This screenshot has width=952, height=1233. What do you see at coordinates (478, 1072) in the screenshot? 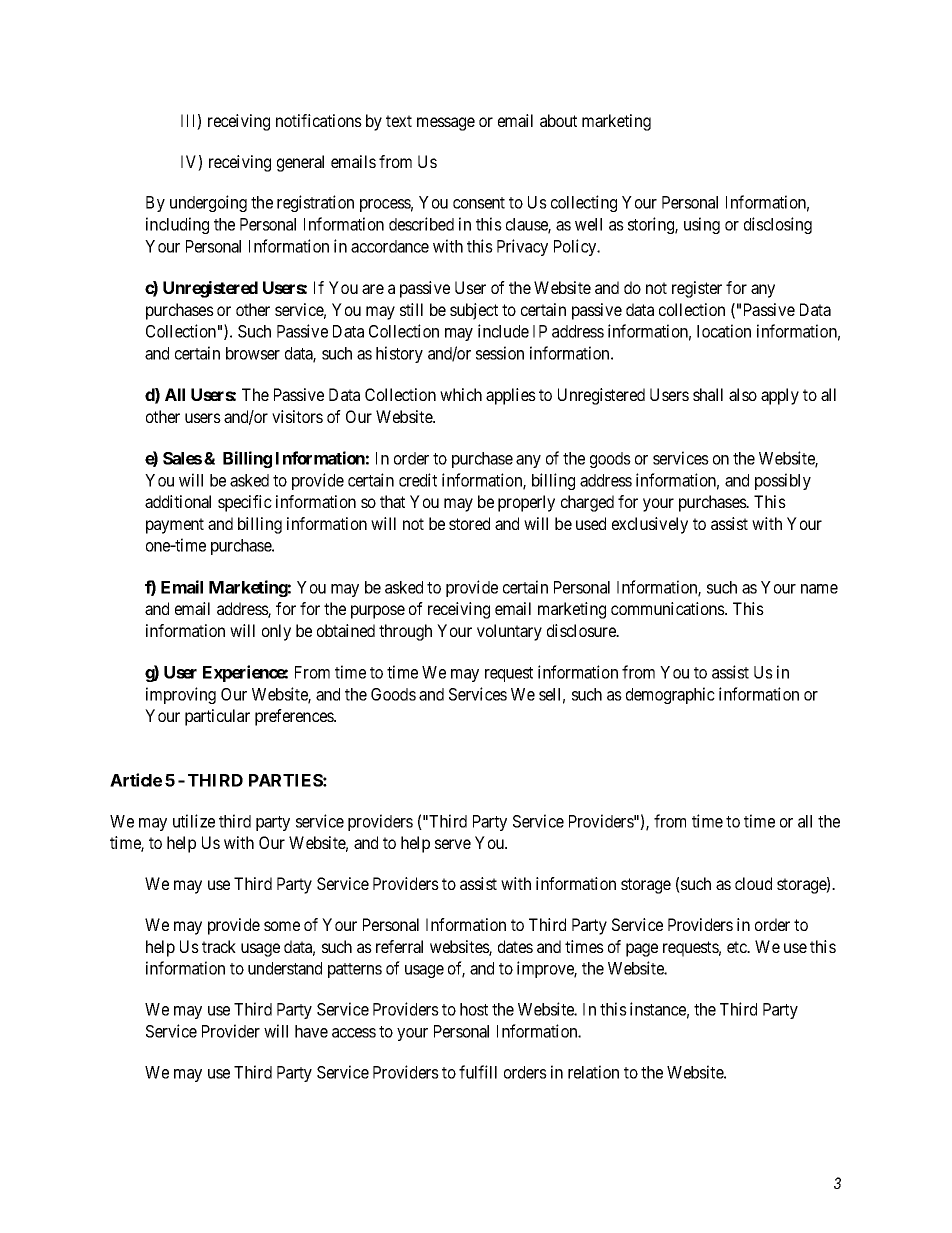
I see `fulfill` at bounding box center [478, 1072].
